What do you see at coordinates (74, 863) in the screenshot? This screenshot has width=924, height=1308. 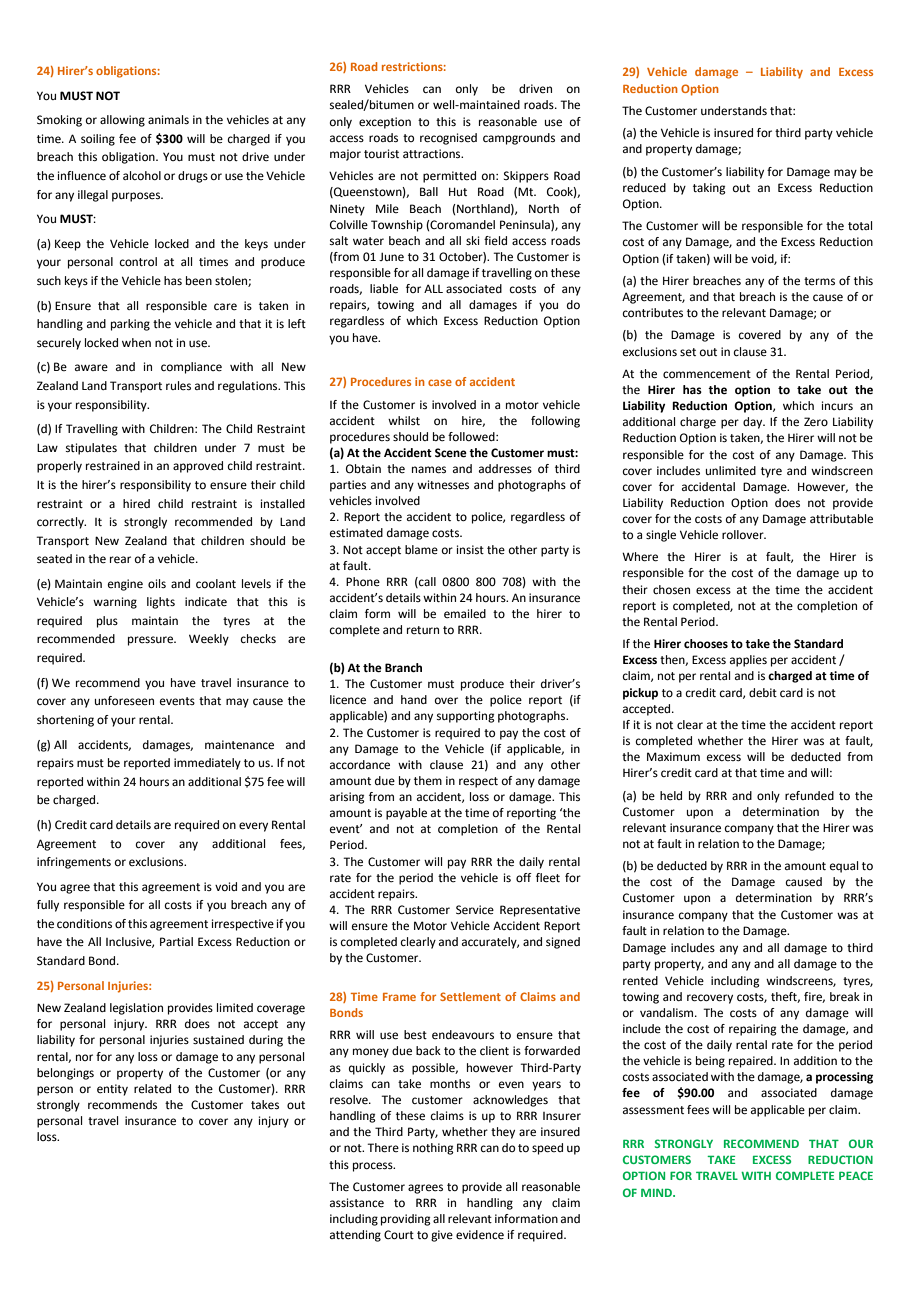 I see `infringements` at bounding box center [74, 863].
